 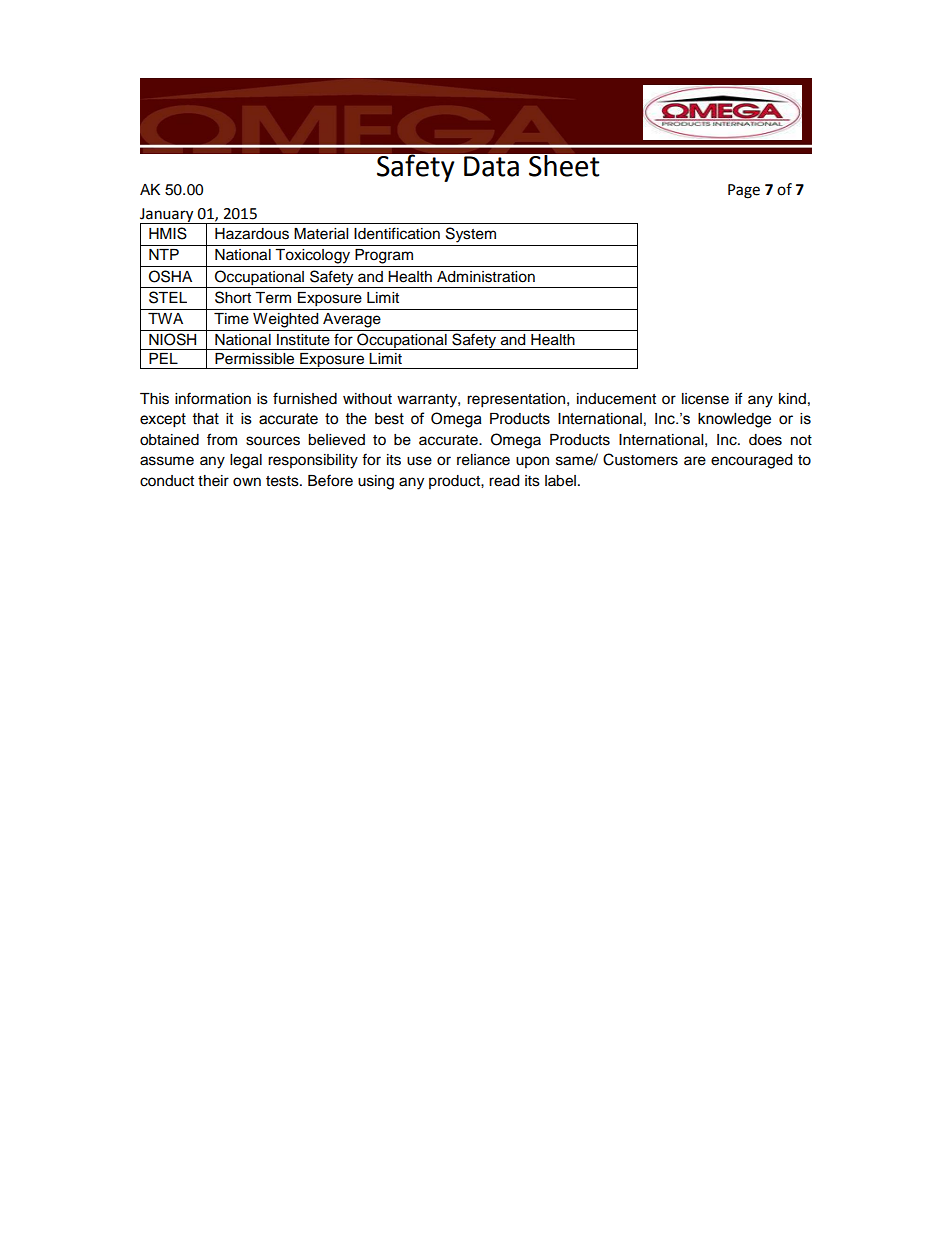 I want to click on January, so click(x=168, y=216).
